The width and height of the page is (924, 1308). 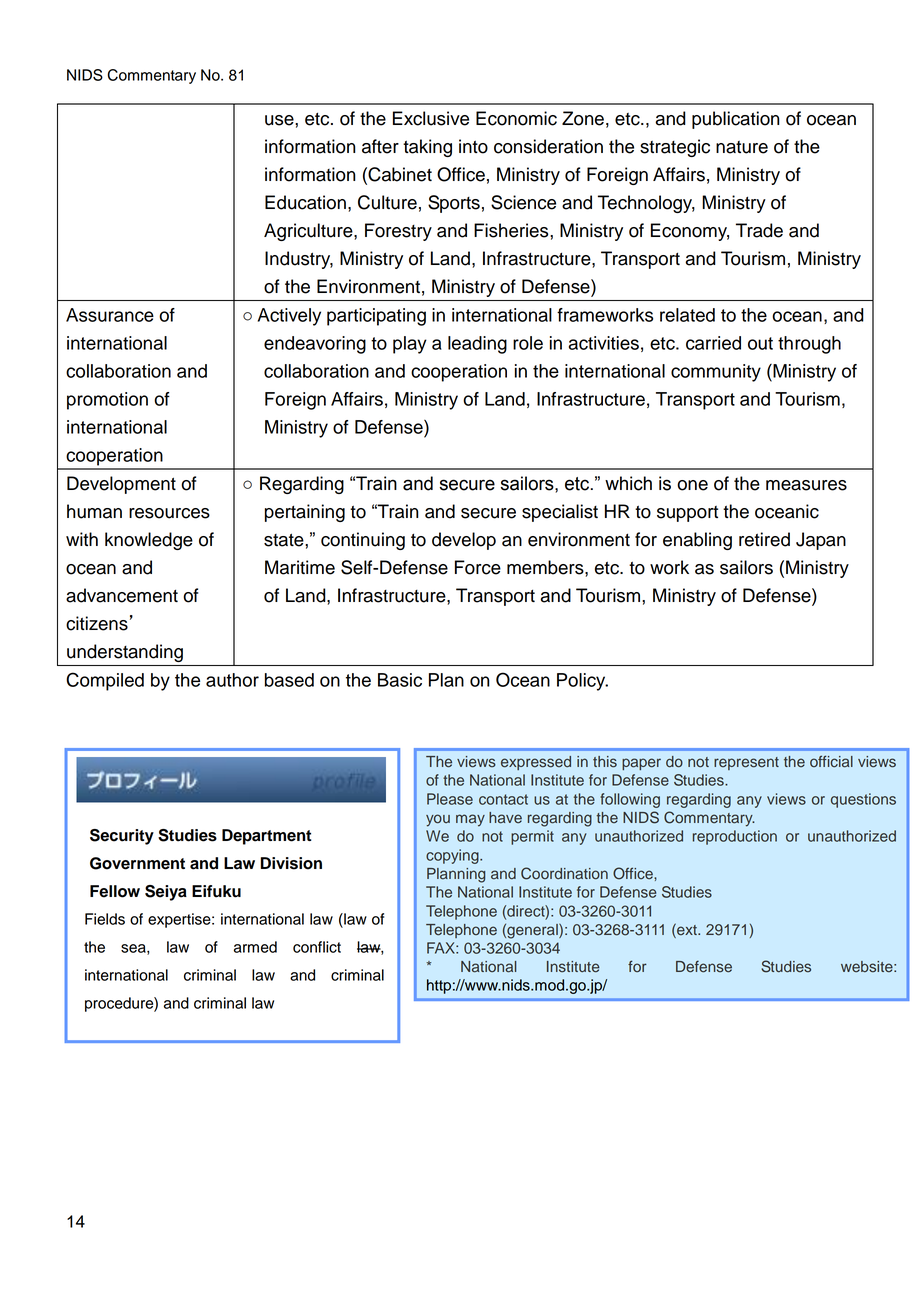 What do you see at coordinates (473, 146) in the page?
I see `into` at bounding box center [473, 146].
